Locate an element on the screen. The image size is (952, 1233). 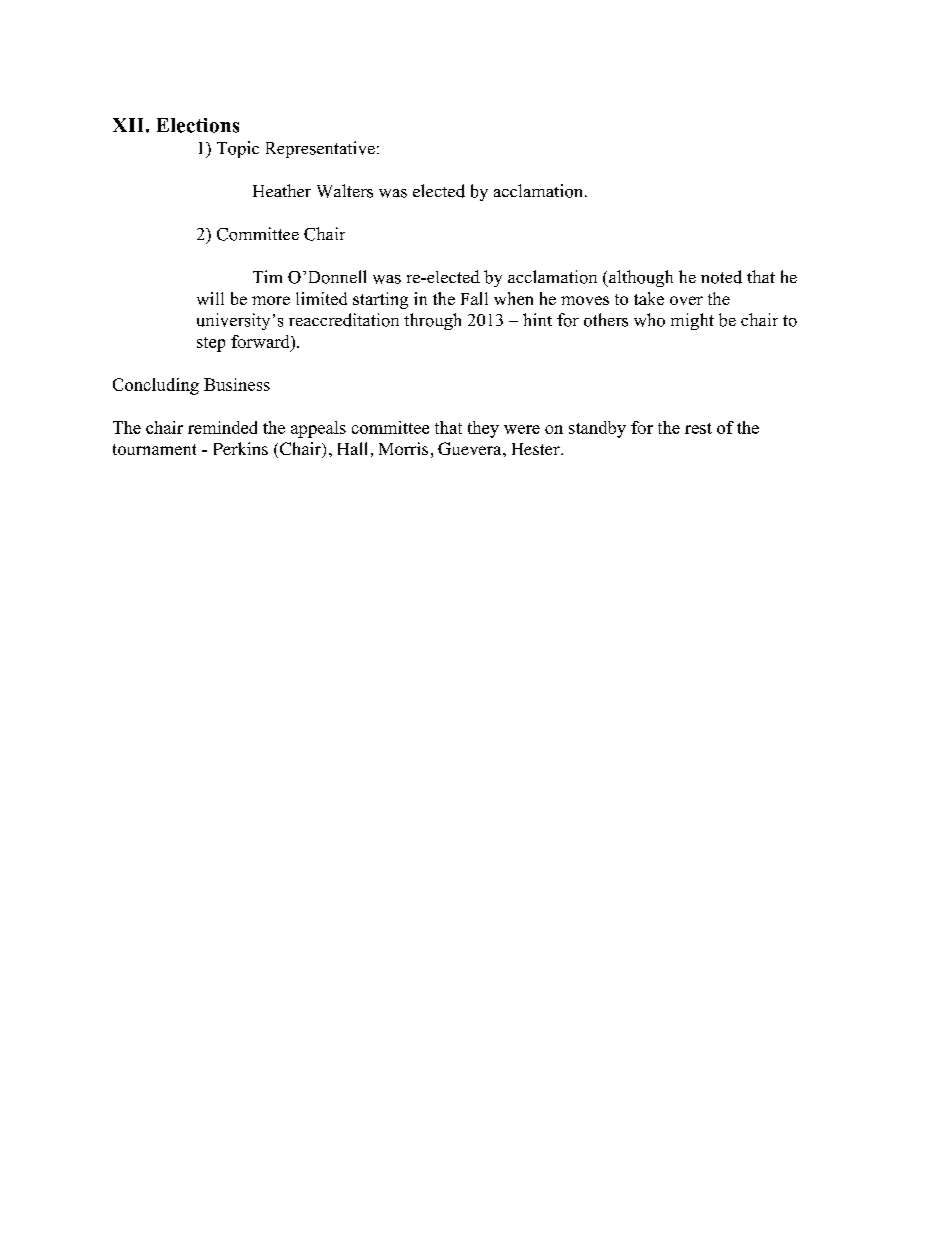
reminded is located at coordinates (222, 427).
